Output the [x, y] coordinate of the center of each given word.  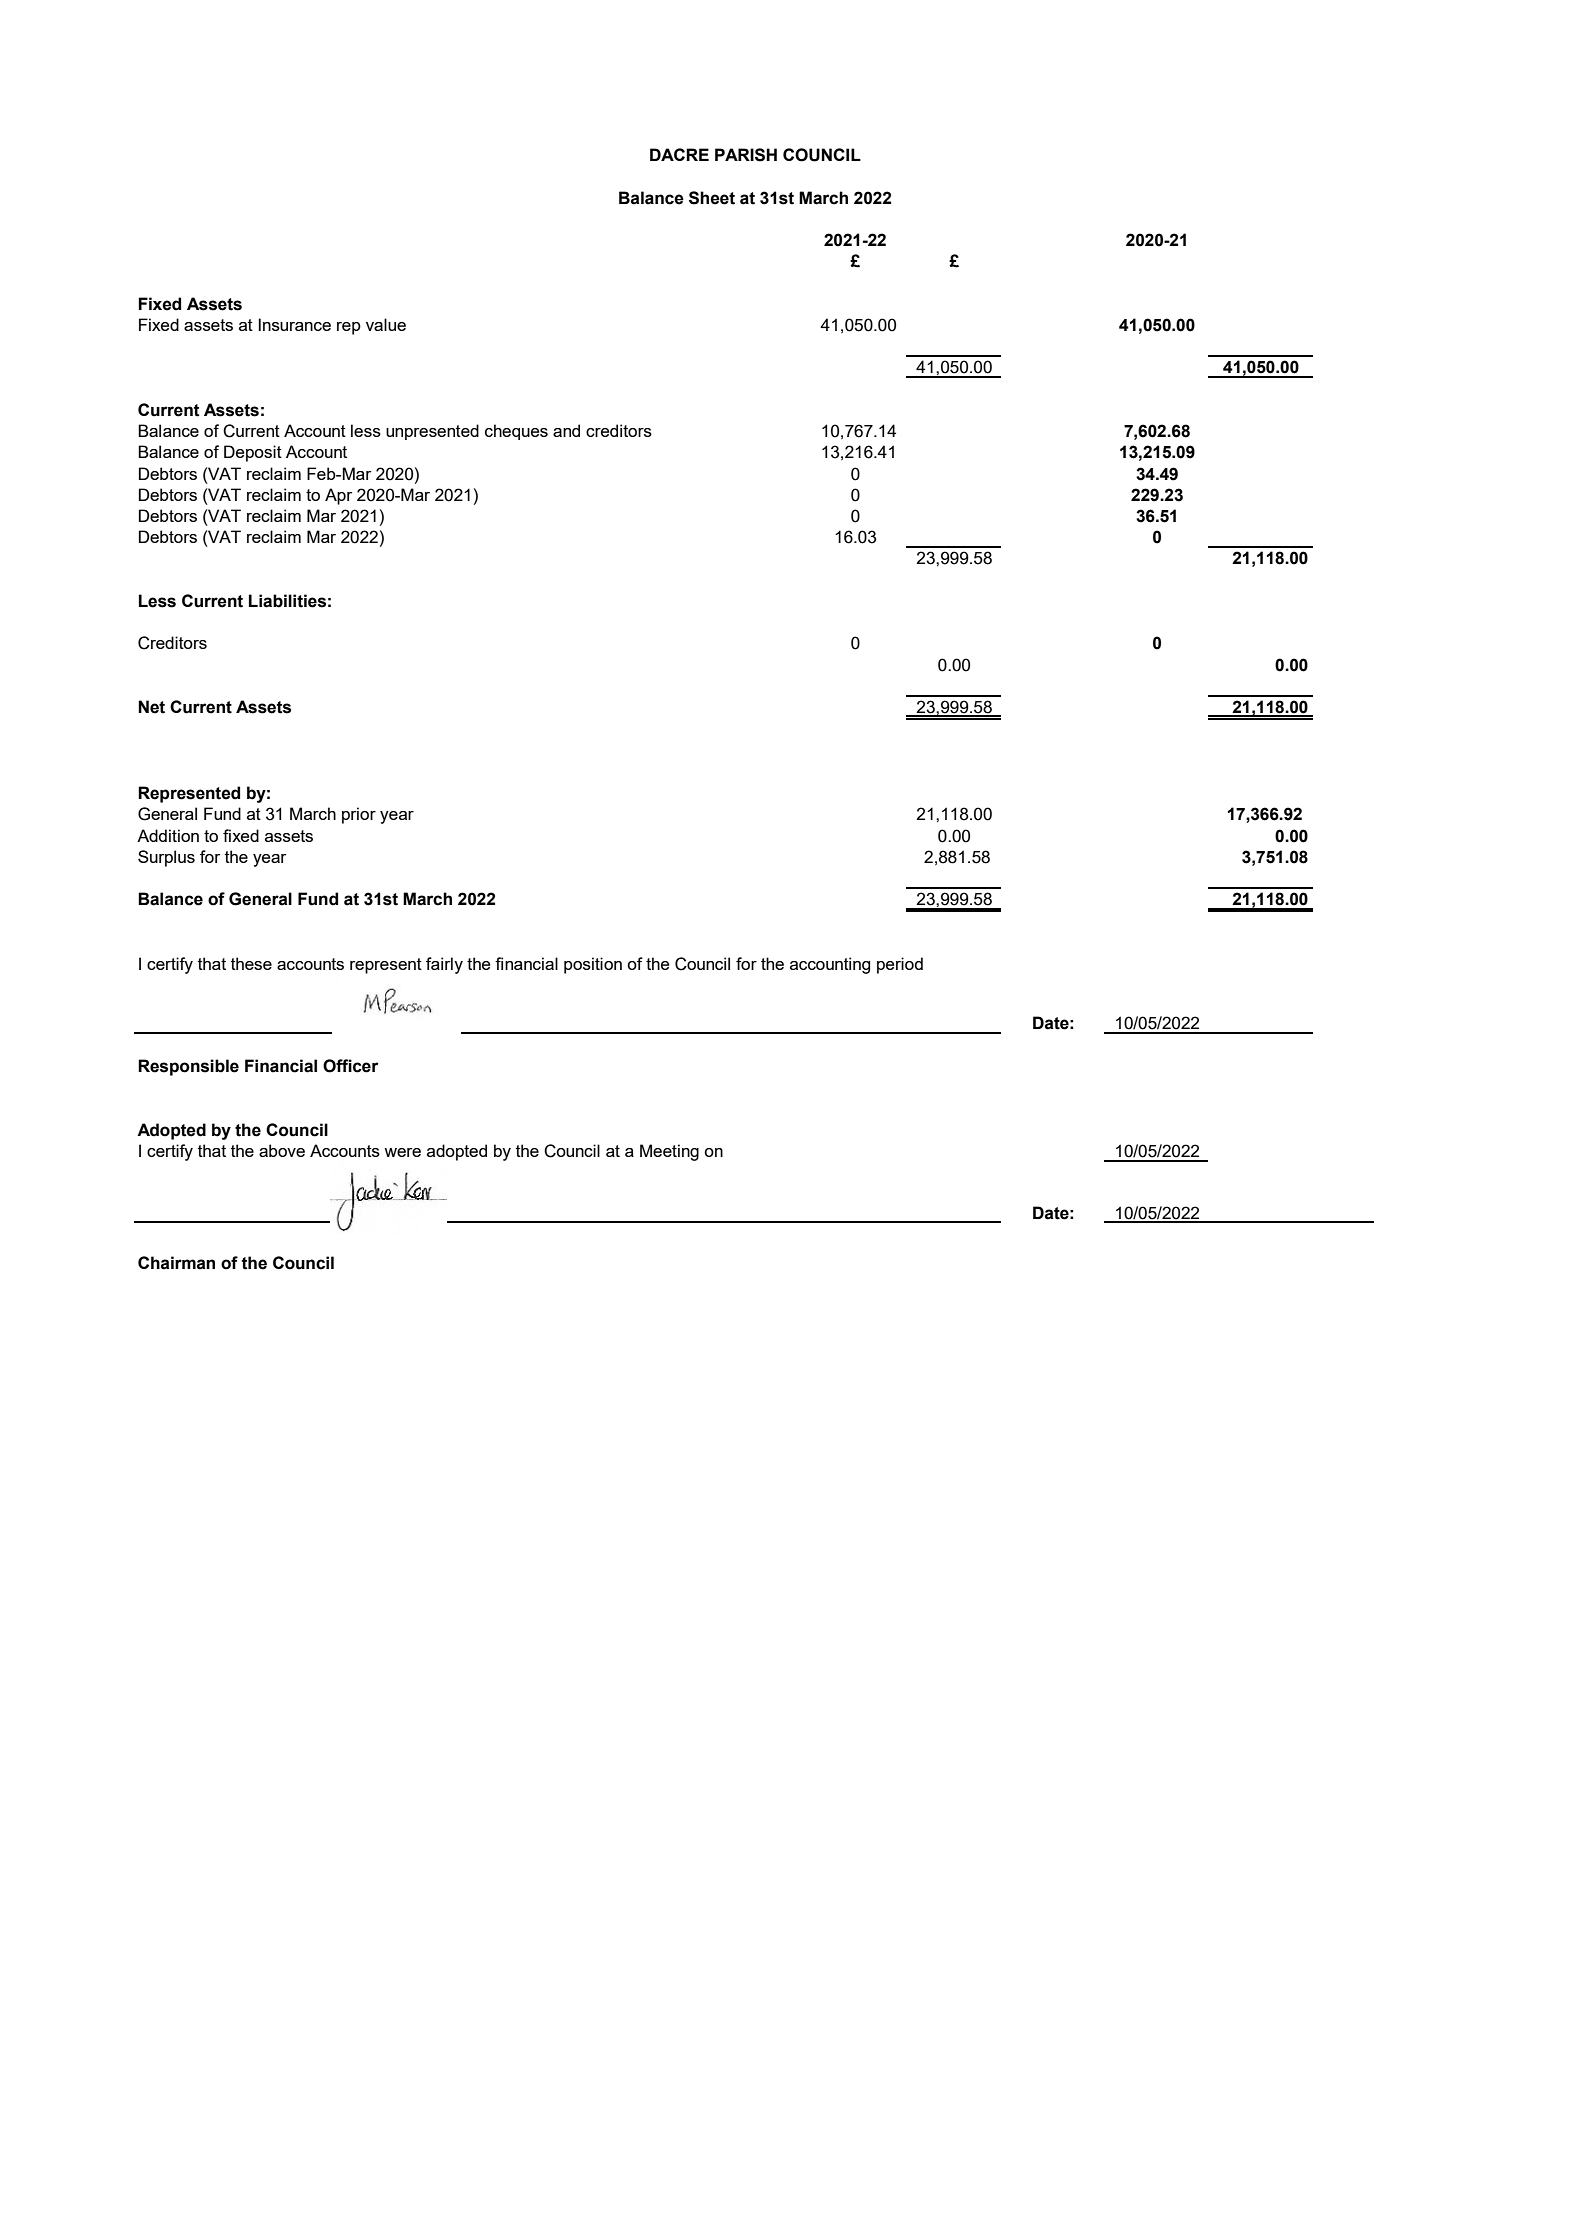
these [251, 963]
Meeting [669, 1152]
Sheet [712, 198]
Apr [338, 496]
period [900, 965]
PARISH [746, 155]
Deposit [253, 453]
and [566, 430]
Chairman [176, 1263]
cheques [516, 432]
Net [151, 707]
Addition [168, 835]
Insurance [294, 324]
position [593, 965]
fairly [444, 965]
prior [359, 815]
